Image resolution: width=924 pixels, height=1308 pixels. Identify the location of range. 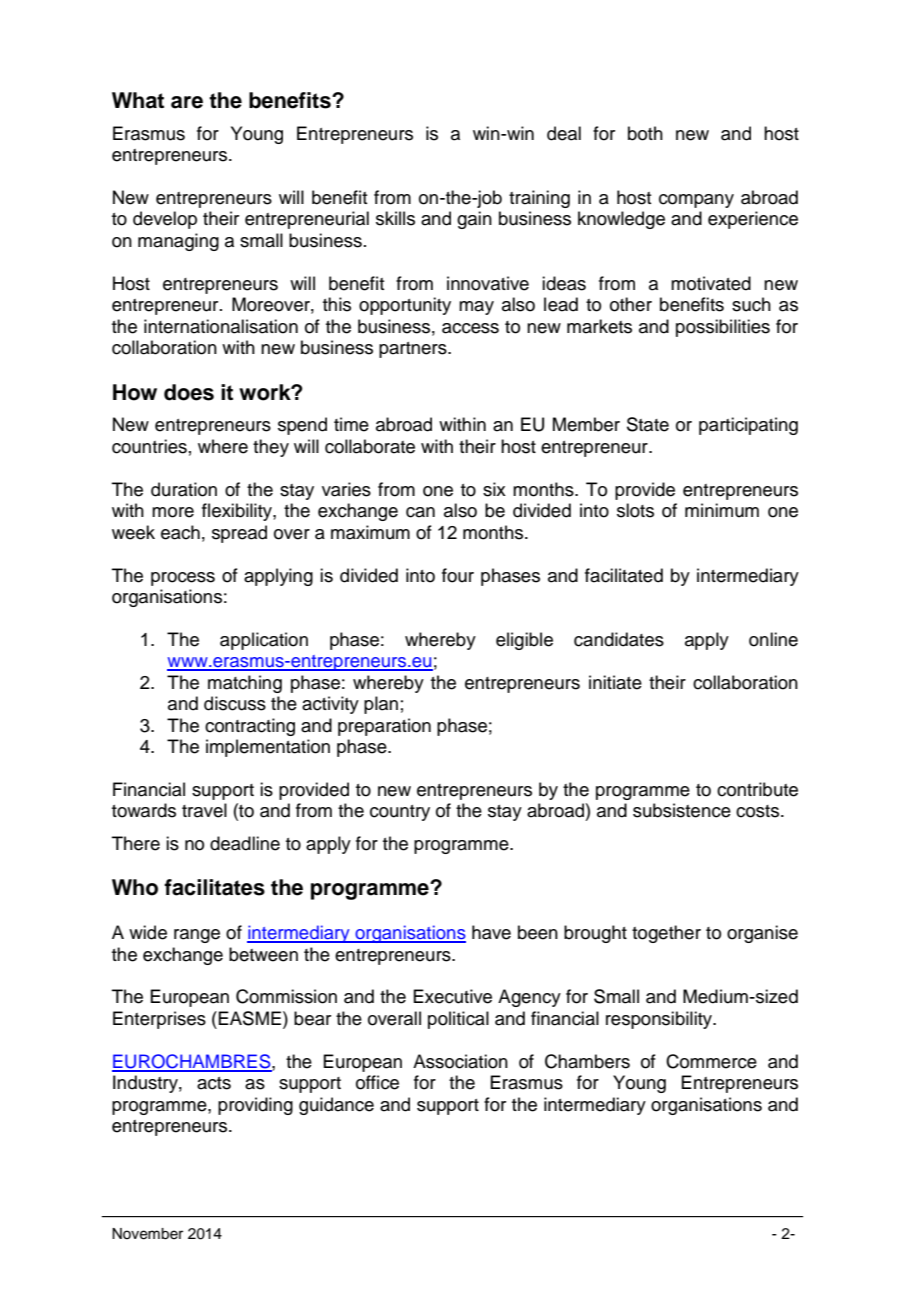
(197, 936).
